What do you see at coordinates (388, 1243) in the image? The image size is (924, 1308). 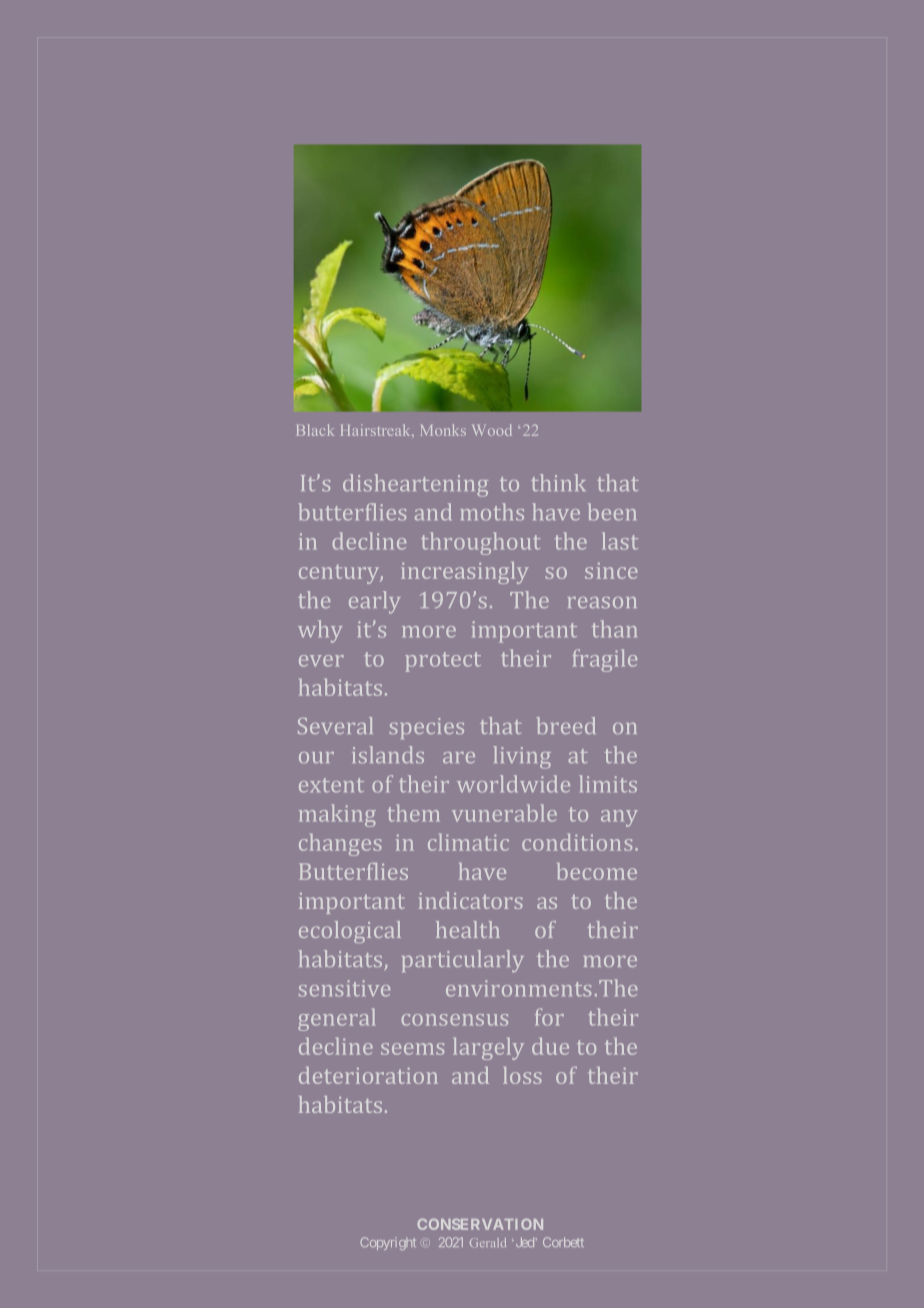 I see `Copyright` at bounding box center [388, 1243].
